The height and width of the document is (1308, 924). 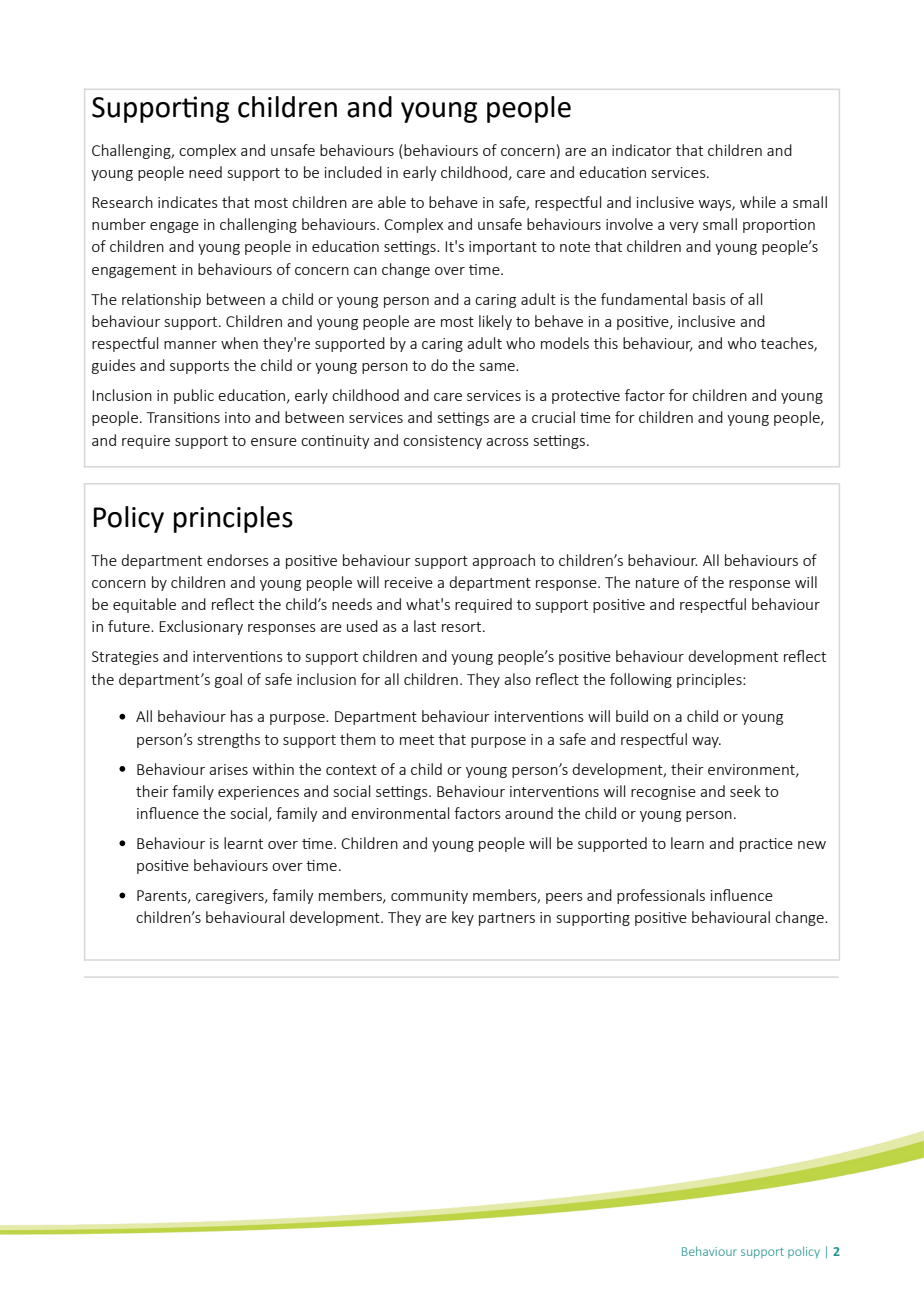 What do you see at coordinates (463, 627) in the document?
I see `resort` at bounding box center [463, 627].
